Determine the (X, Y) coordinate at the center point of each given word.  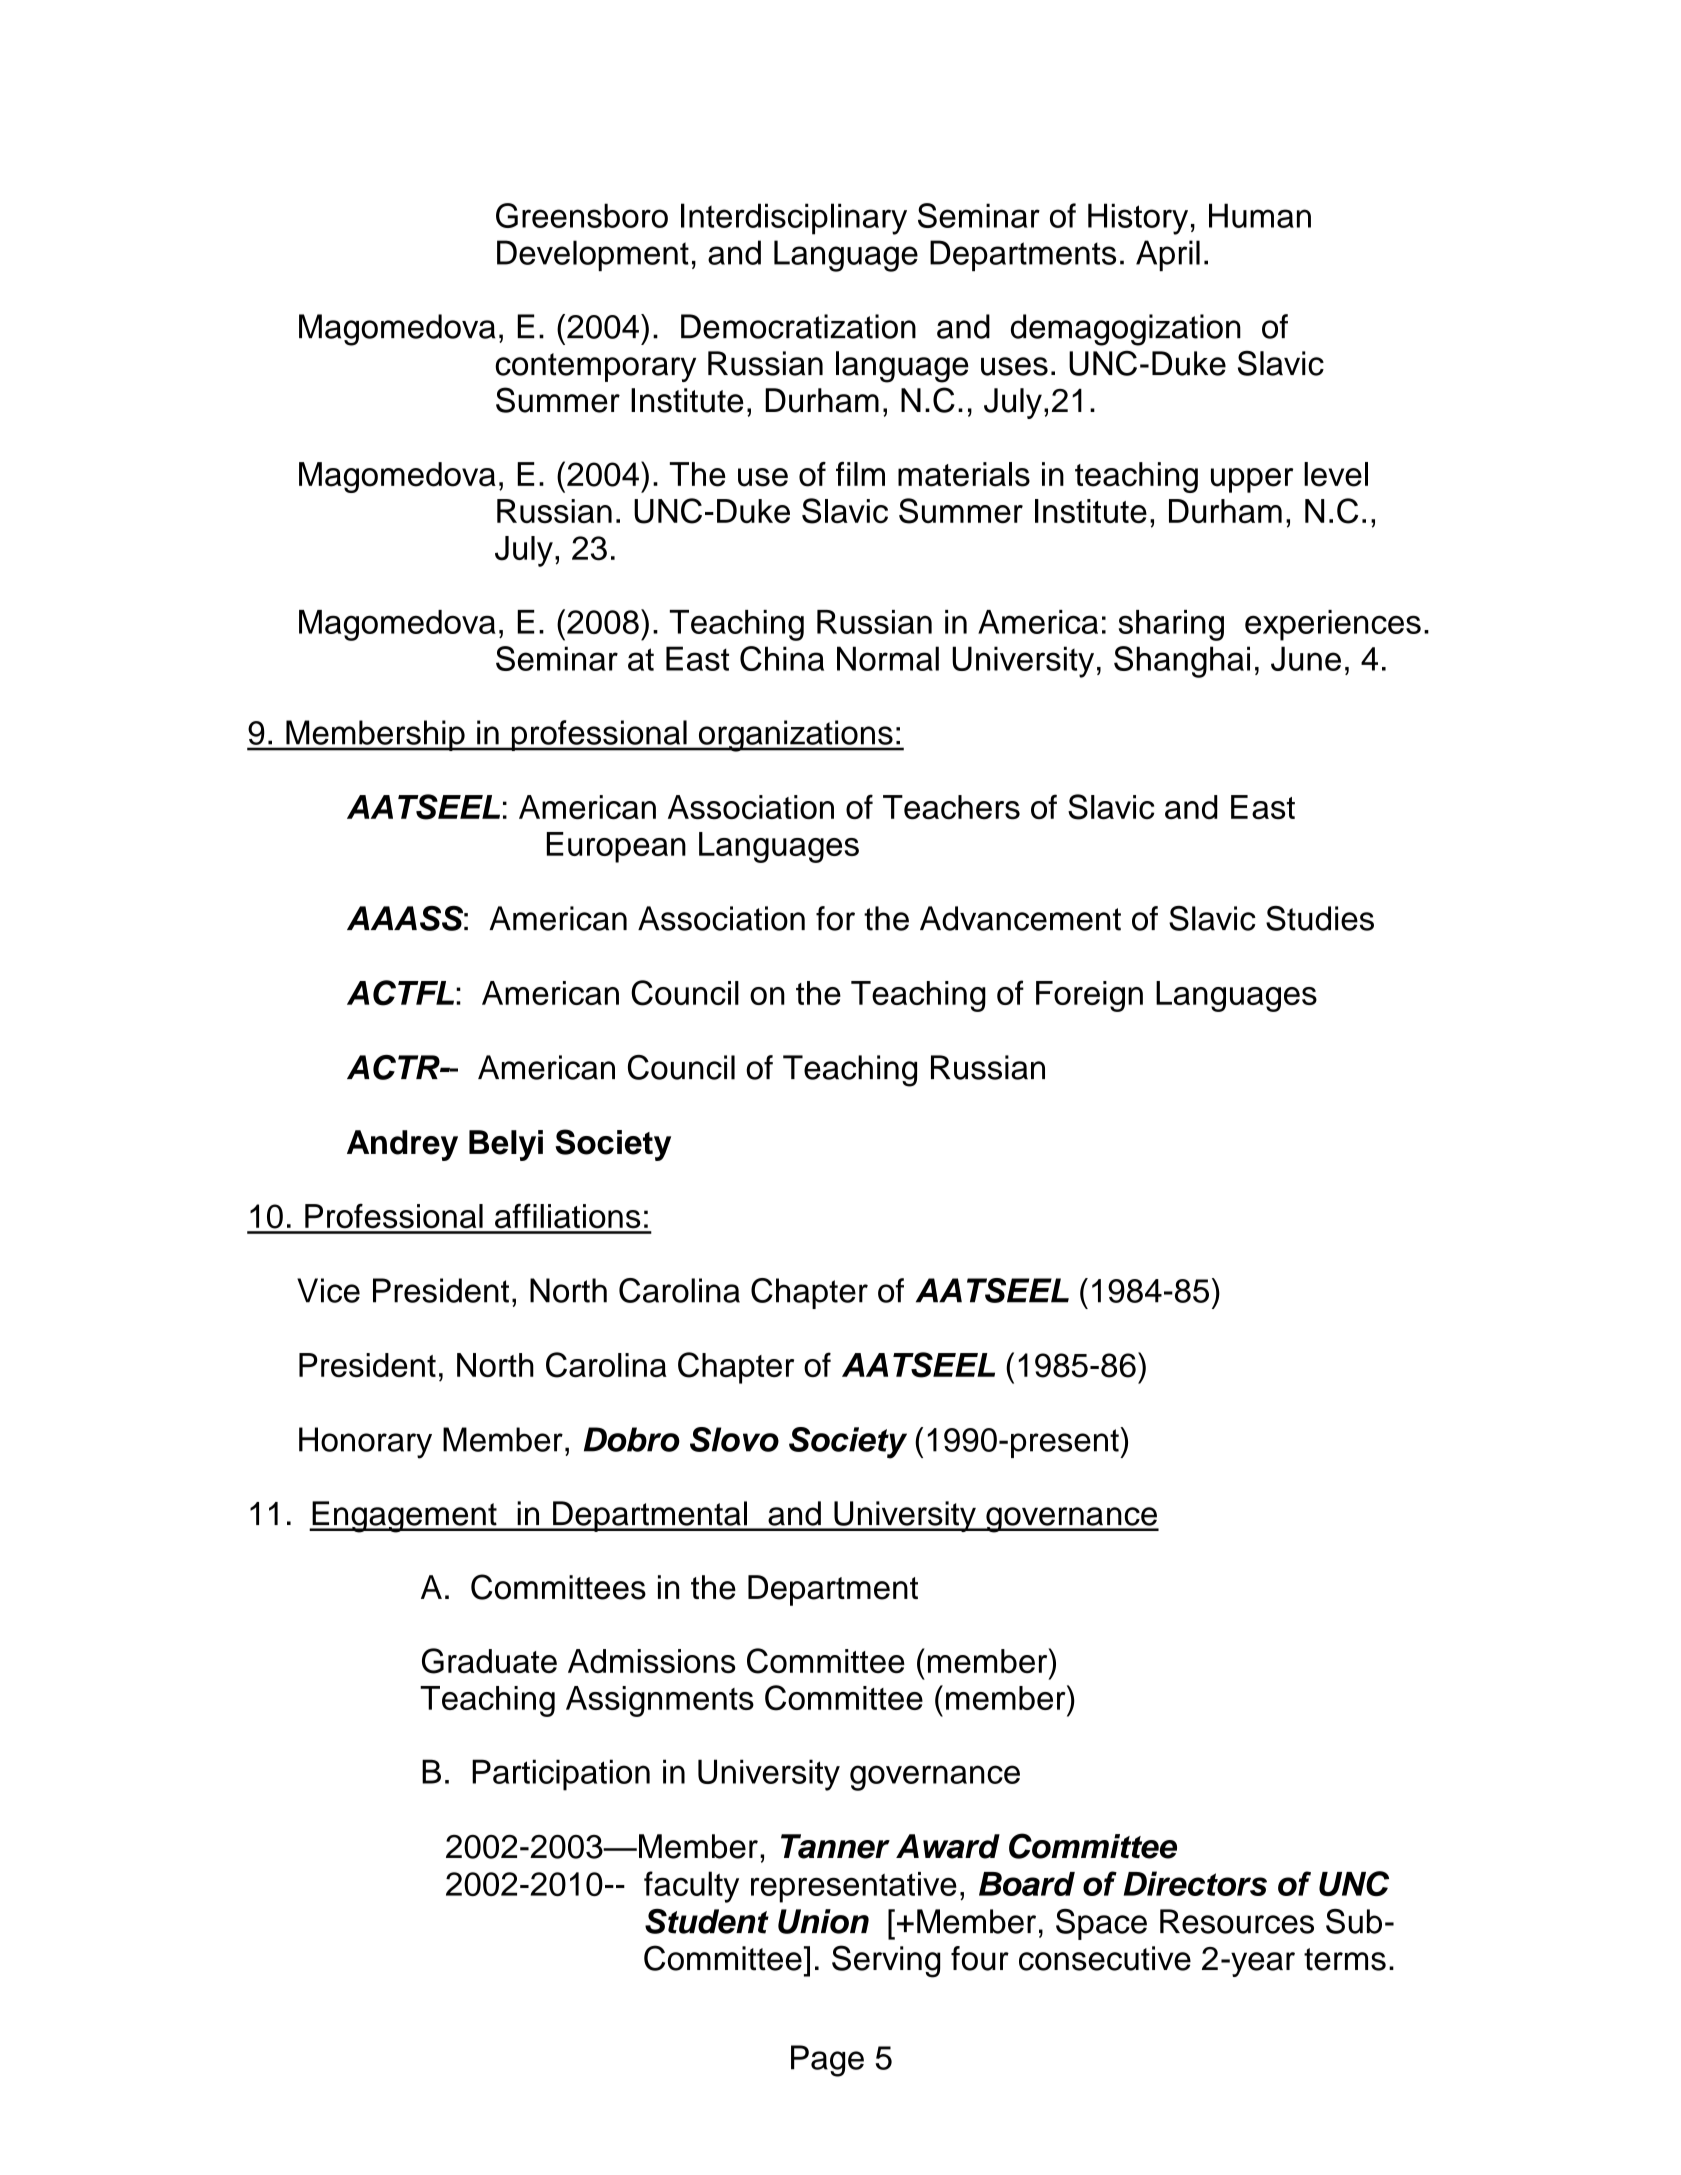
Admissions (651, 1661)
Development (593, 255)
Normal (888, 658)
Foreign (1089, 996)
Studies (1320, 918)
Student (707, 1921)
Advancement (1020, 918)
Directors (1195, 1883)
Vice (328, 1290)
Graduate (489, 1661)
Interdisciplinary (794, 219)
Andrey (402, 1145)
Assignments (660, 1701)
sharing (1171, 625)
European (616, 847)
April (1168, 255)
